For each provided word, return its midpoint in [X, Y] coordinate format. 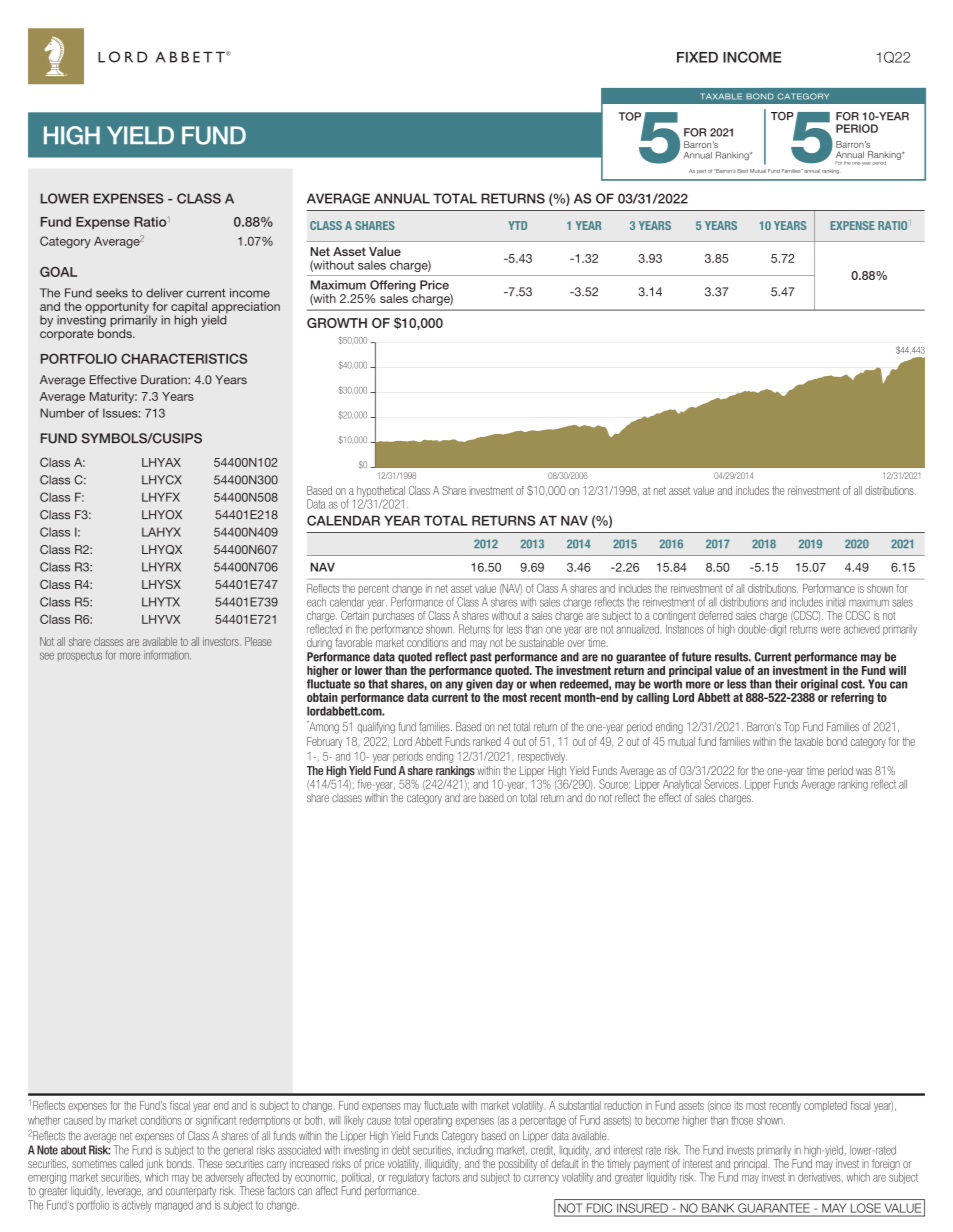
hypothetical [381, 493]
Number [62, 413]
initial [835, 602]
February [324, 742]
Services [722, 784]
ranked [487, 741]
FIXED [697, 57]
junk [154, 1164]
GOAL [58, 272]
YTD [517, 225]
